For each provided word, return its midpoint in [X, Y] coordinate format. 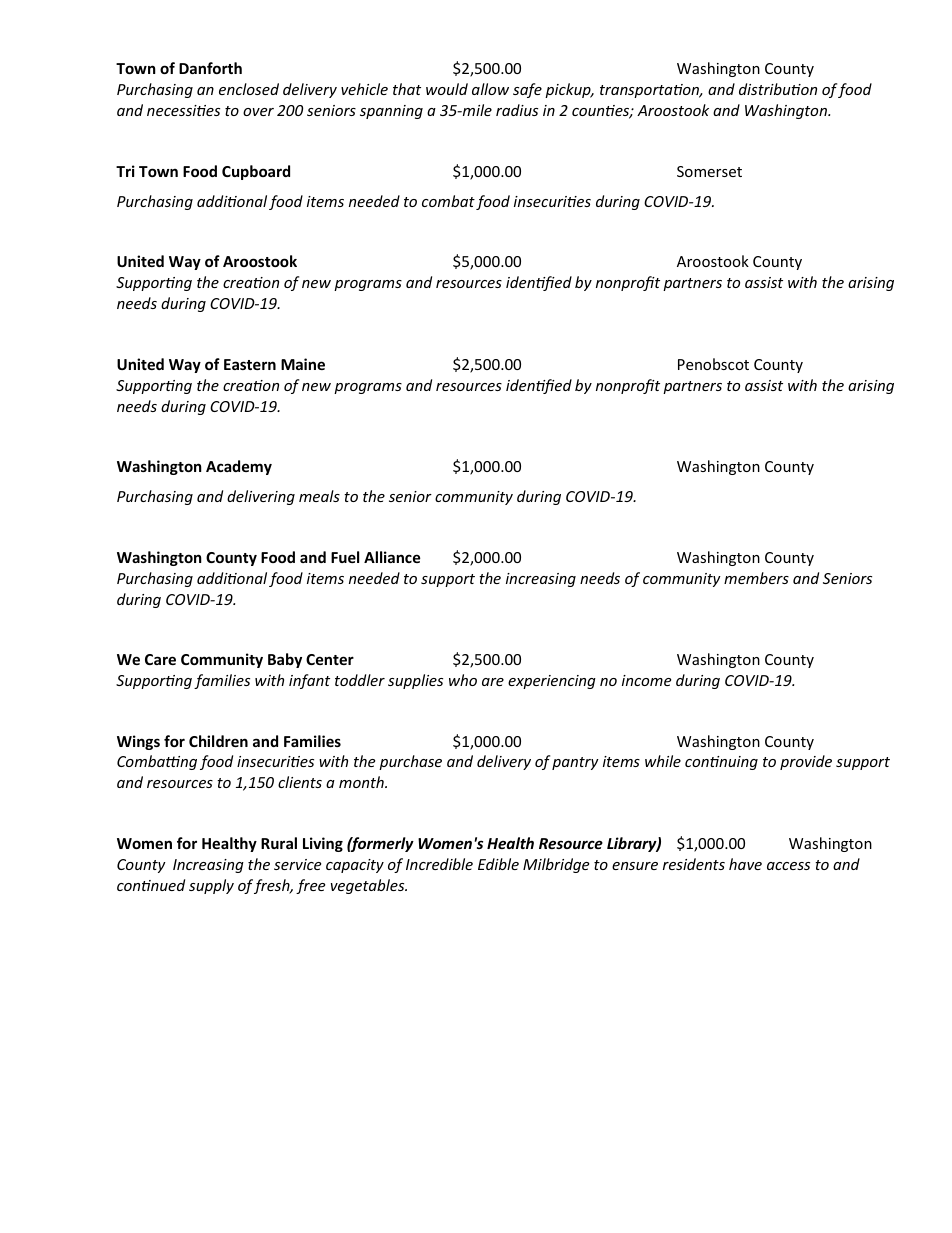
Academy [239, 467]
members [756, 578]
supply [211, 886]
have [745, 864]
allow [490, 89]
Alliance [392, 557]
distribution [778, 89]
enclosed [249, 89]
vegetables [369, 886]
